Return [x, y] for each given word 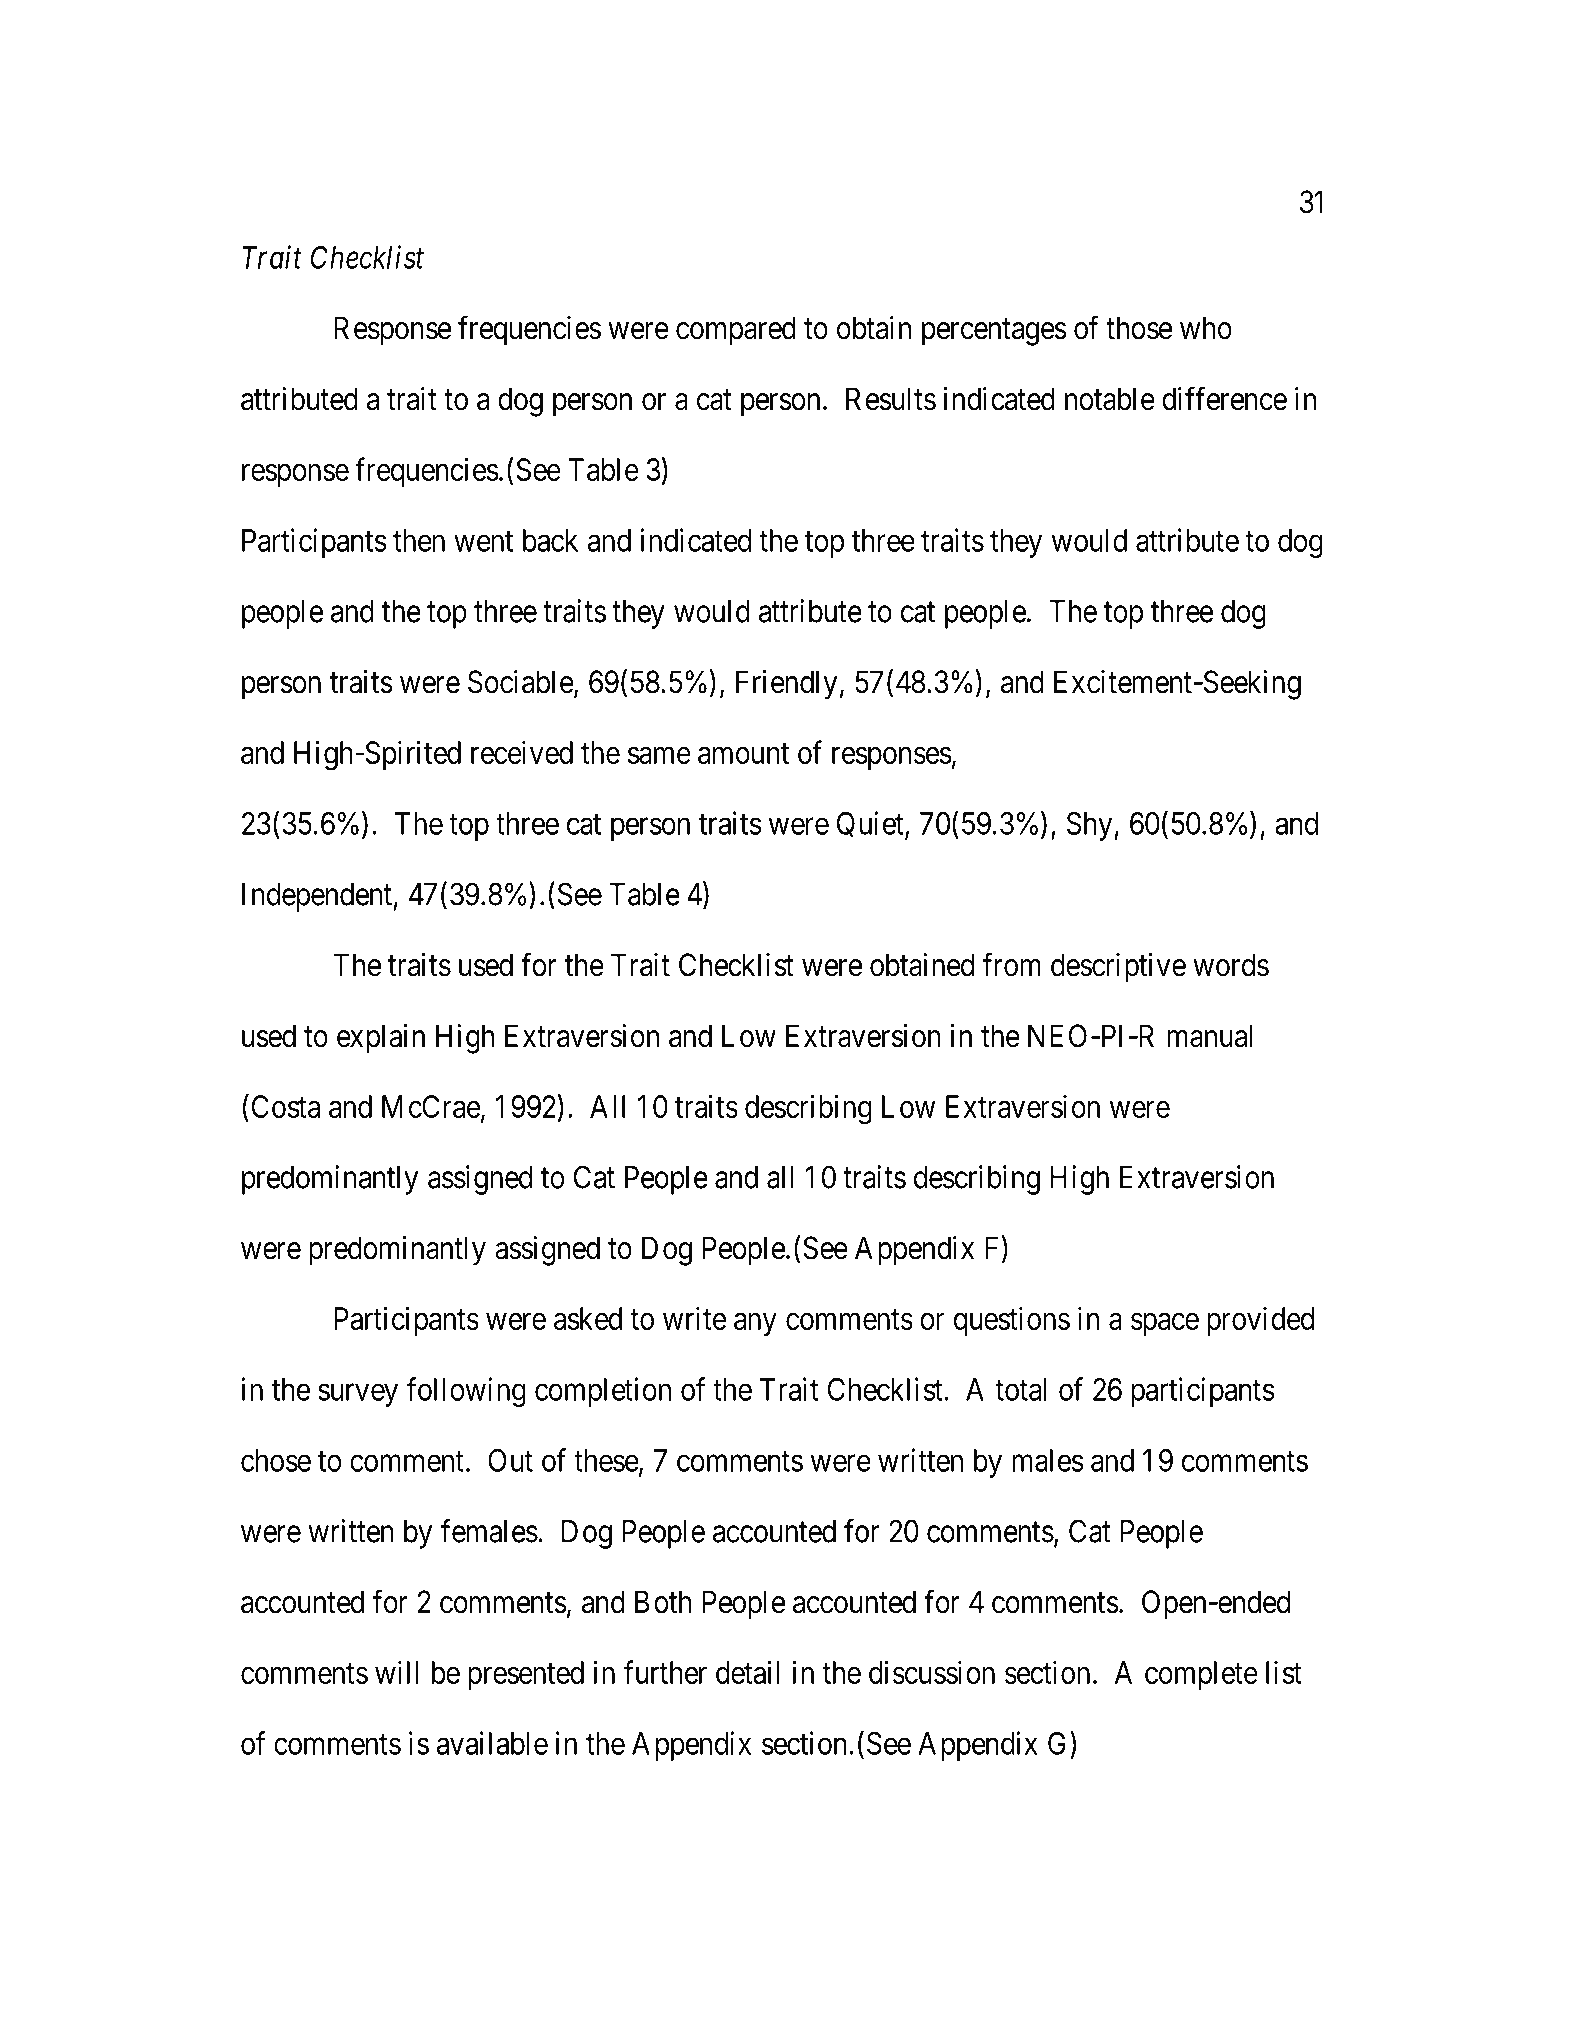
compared [736, 331]
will [397, 1672]
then [419, 540]
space [1165, 1324]
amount [743, 753]
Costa [286, 1106]
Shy [1091, 826]
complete [1201, 1675]
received [522, 752]
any [755, 1324]
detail [748, 1672]
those [1139, 328]
